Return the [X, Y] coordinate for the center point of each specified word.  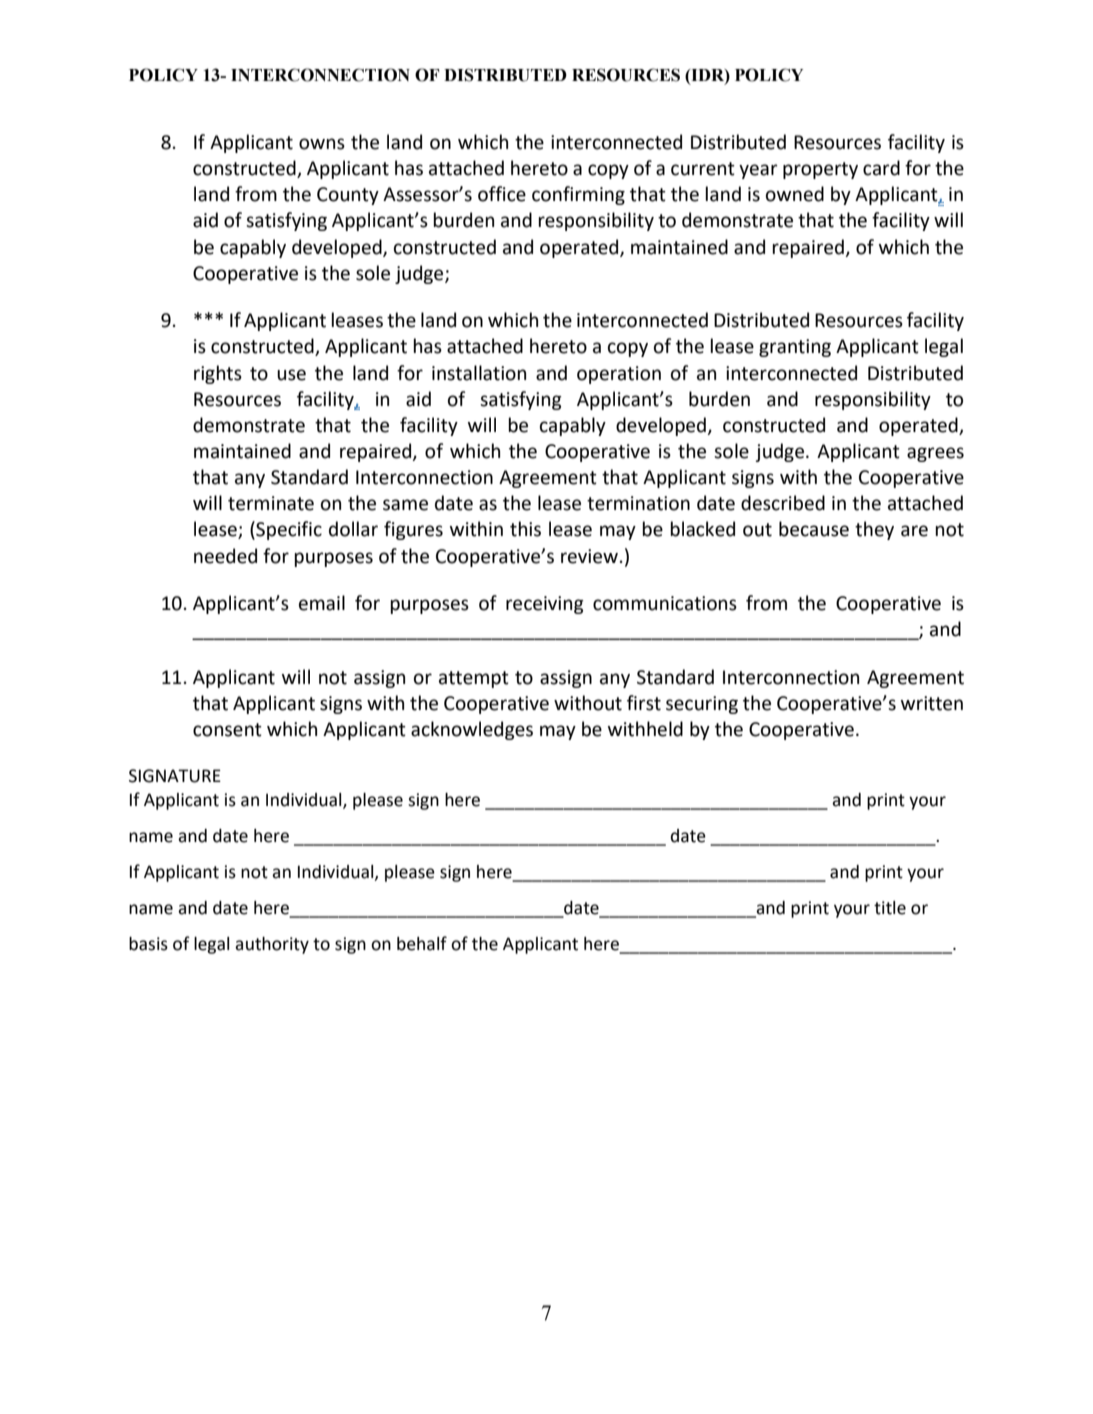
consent [227, 730]
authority [272, 945]
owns [322, 144]
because [814, 529]
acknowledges [472, 730]
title [890, 908]
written [932, 703]
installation [479, 373]
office [502, 194]
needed [225, 556]
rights [218, 374]
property [820, 170]
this [525, 529]
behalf [422, 943]
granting [795, 348]
